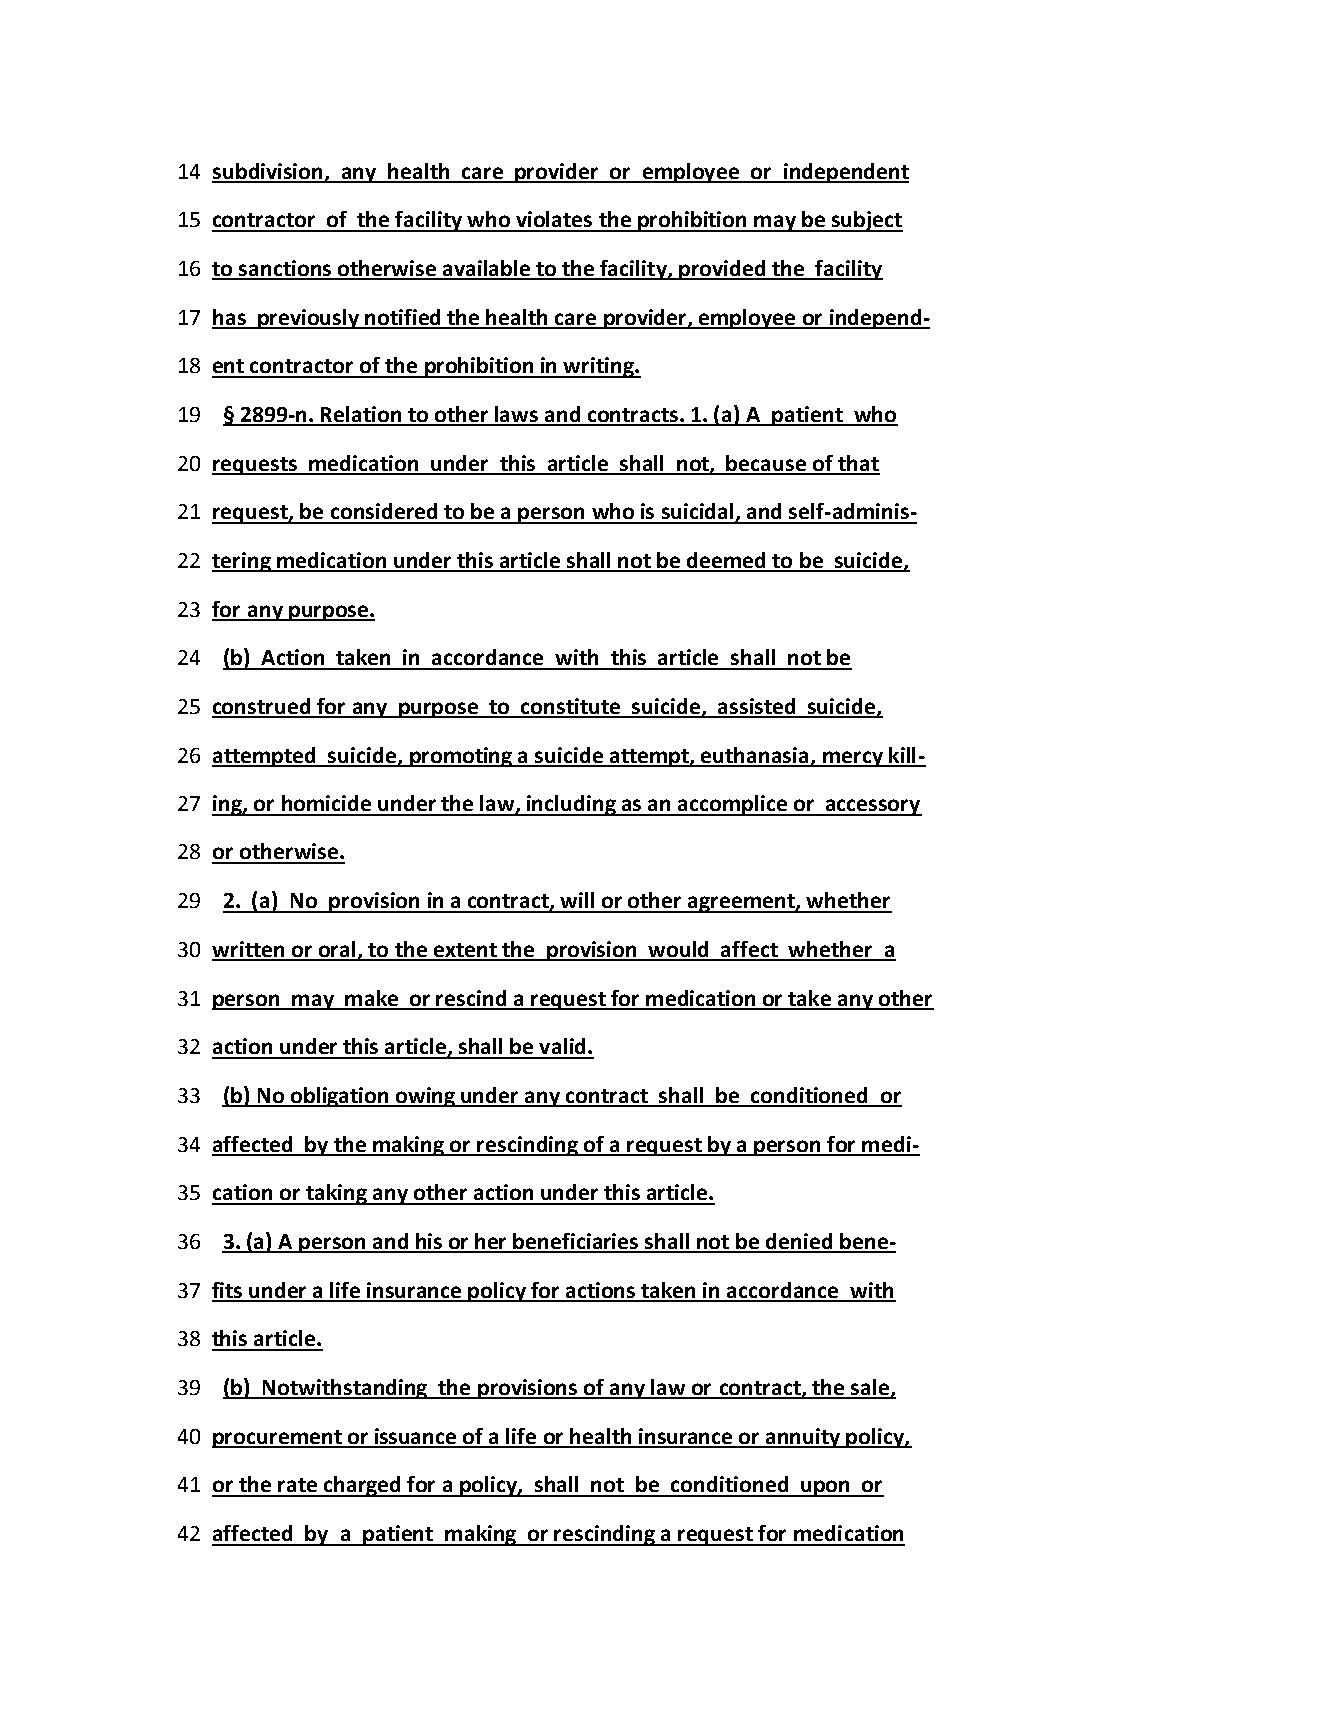  What do you see at coordinates (726, 561) in the screenshot?
I see `deemed` at bounding box center [726, 561].
